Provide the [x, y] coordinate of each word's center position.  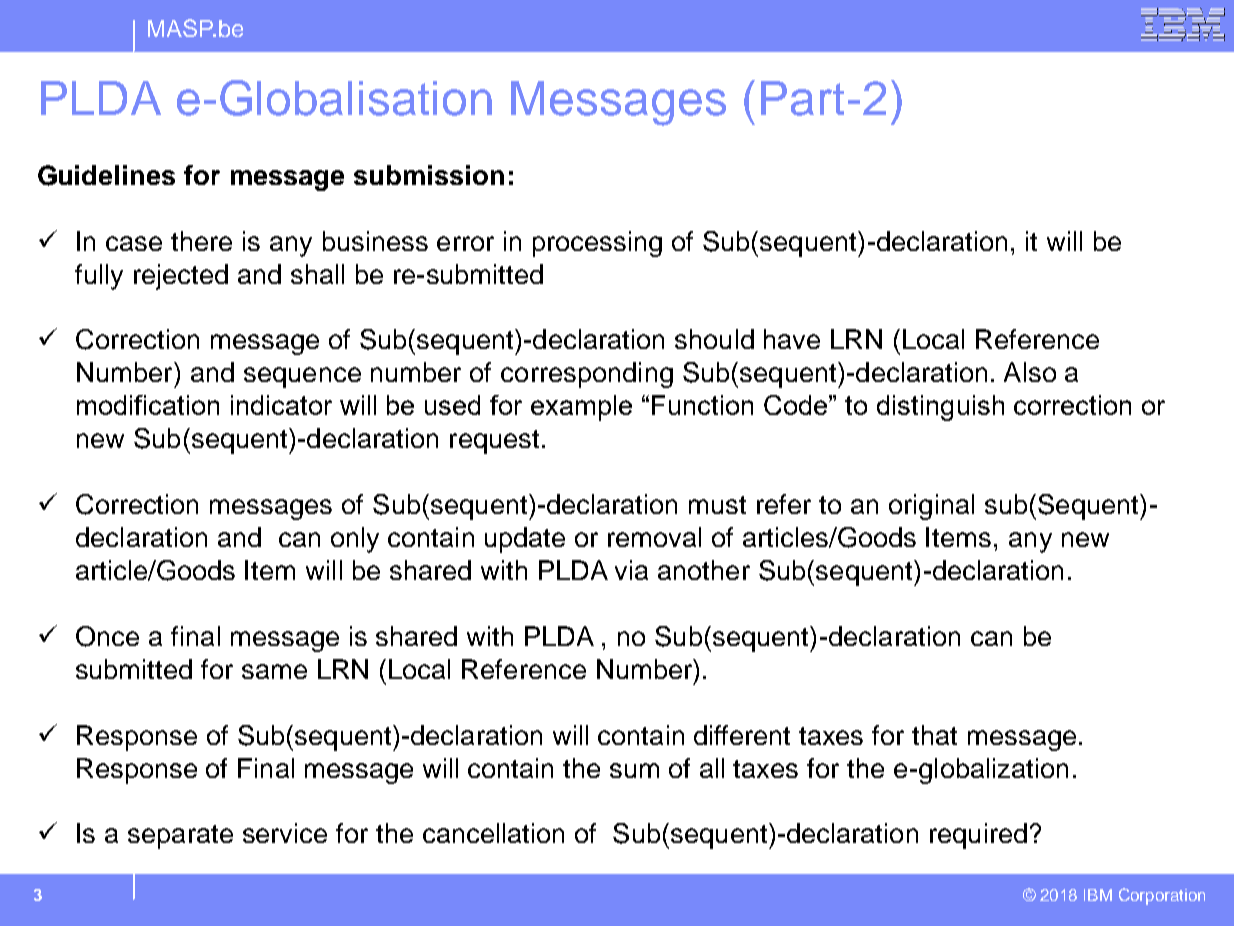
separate [180, 837]
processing [597, 244]
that [934, 735]
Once [107, 636]
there [201, 241]
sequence [302, 377]
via [631, 570]
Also [1030, 372]
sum [634, 770]
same [274, 671]
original [931, 507]
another [704, 570]
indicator [281, 405]
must [717, 505]
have [792, 339]
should [714, 339]
